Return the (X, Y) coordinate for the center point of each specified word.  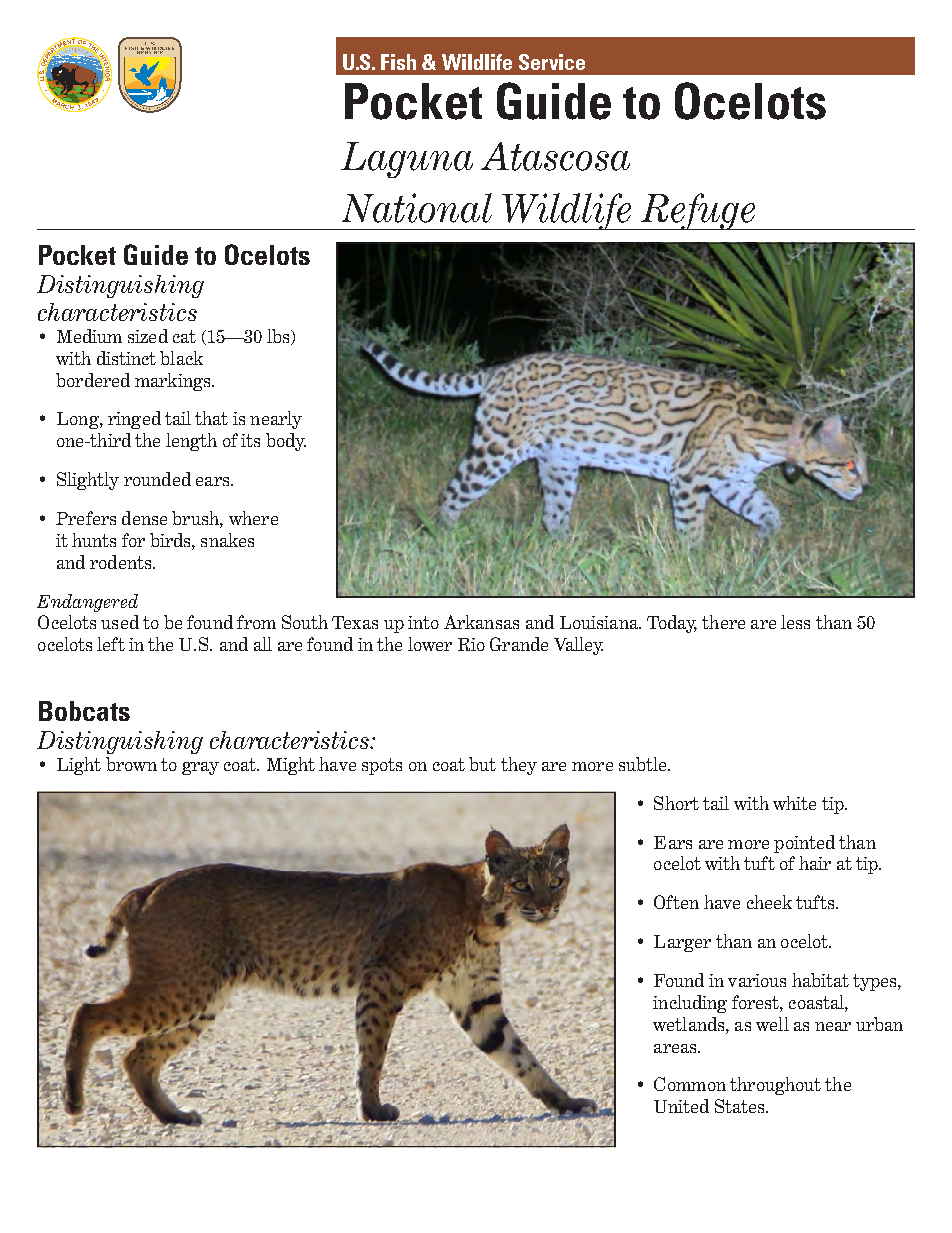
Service (552, 62)
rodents (122, 562)
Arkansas (481, 622)
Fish (398, 62)
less (795, 622)
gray (200, 768)
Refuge (698, 211)
